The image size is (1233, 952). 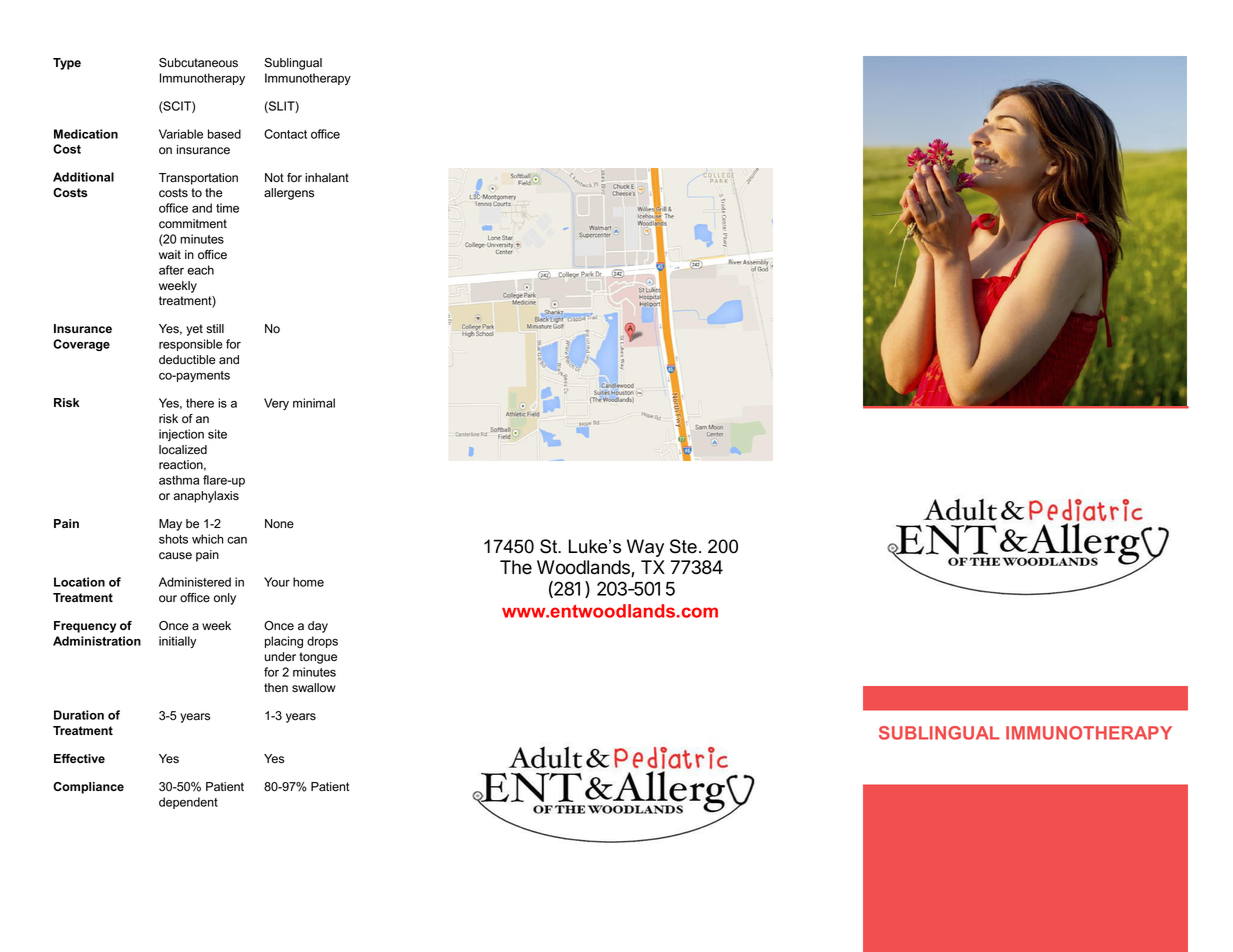 What do you see at coordinates (198, 63) in the screenshot?
I see `Subcutaneous` at bounding box center [198, 63].
